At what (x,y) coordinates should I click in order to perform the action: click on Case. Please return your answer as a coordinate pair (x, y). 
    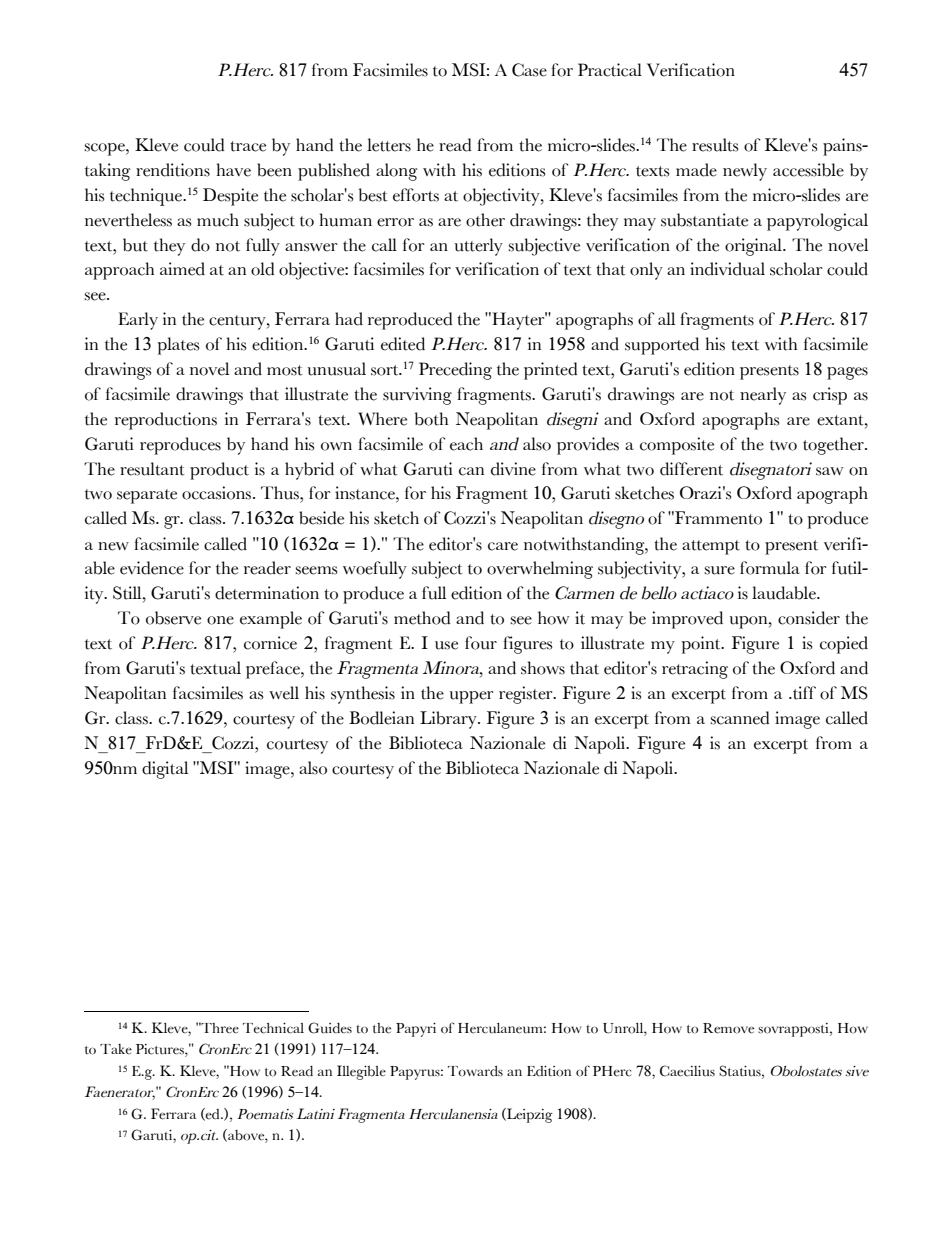
    Looking at the image, I should click on (529, 70).
